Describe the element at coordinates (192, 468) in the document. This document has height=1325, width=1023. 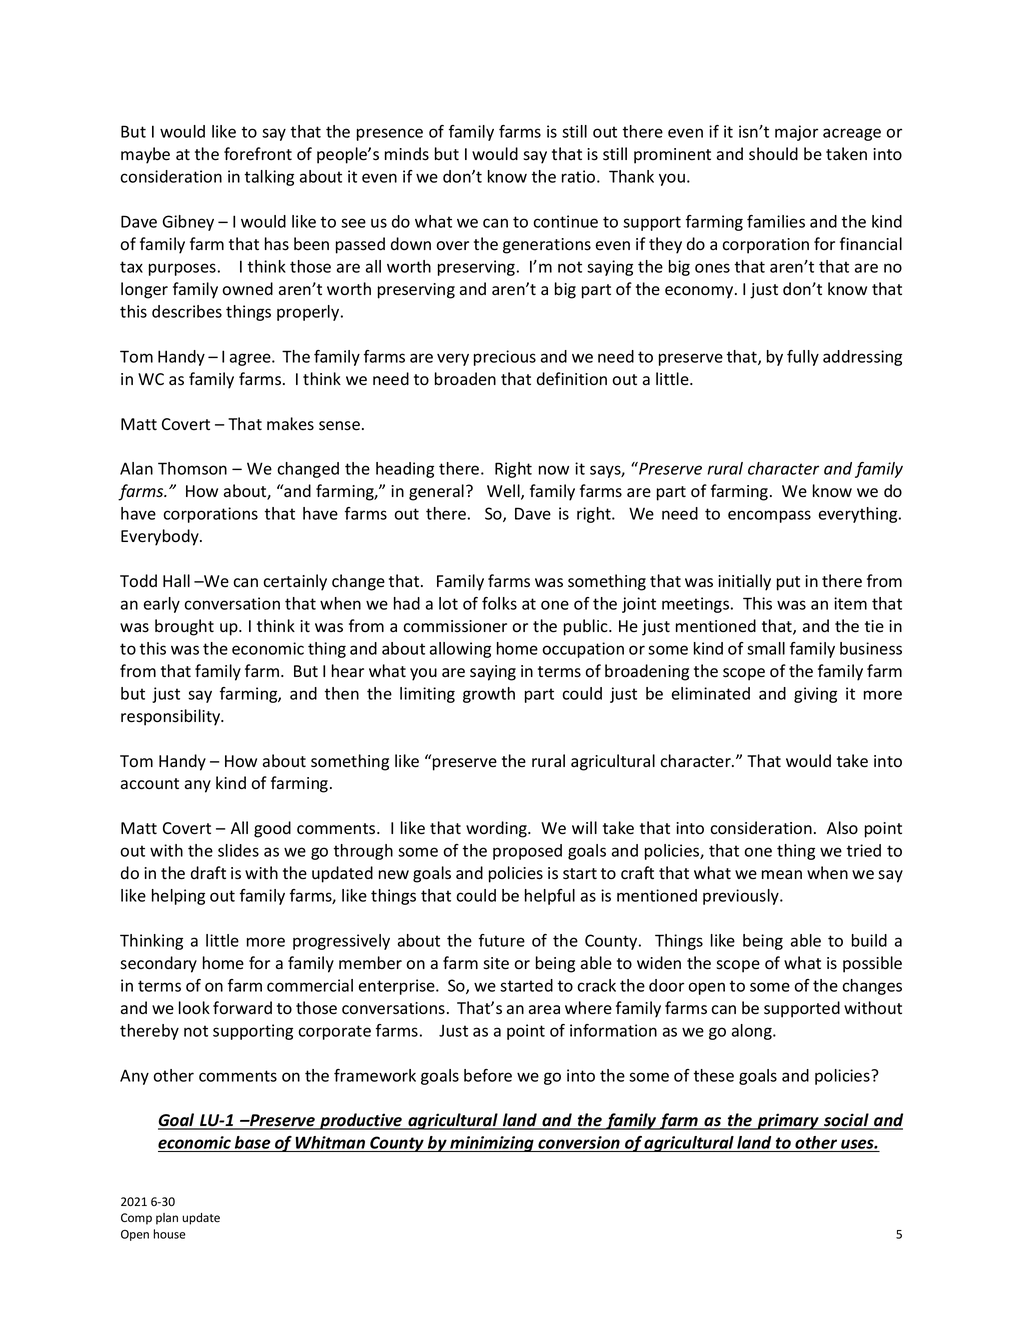
I see `Thomson` at that location.
